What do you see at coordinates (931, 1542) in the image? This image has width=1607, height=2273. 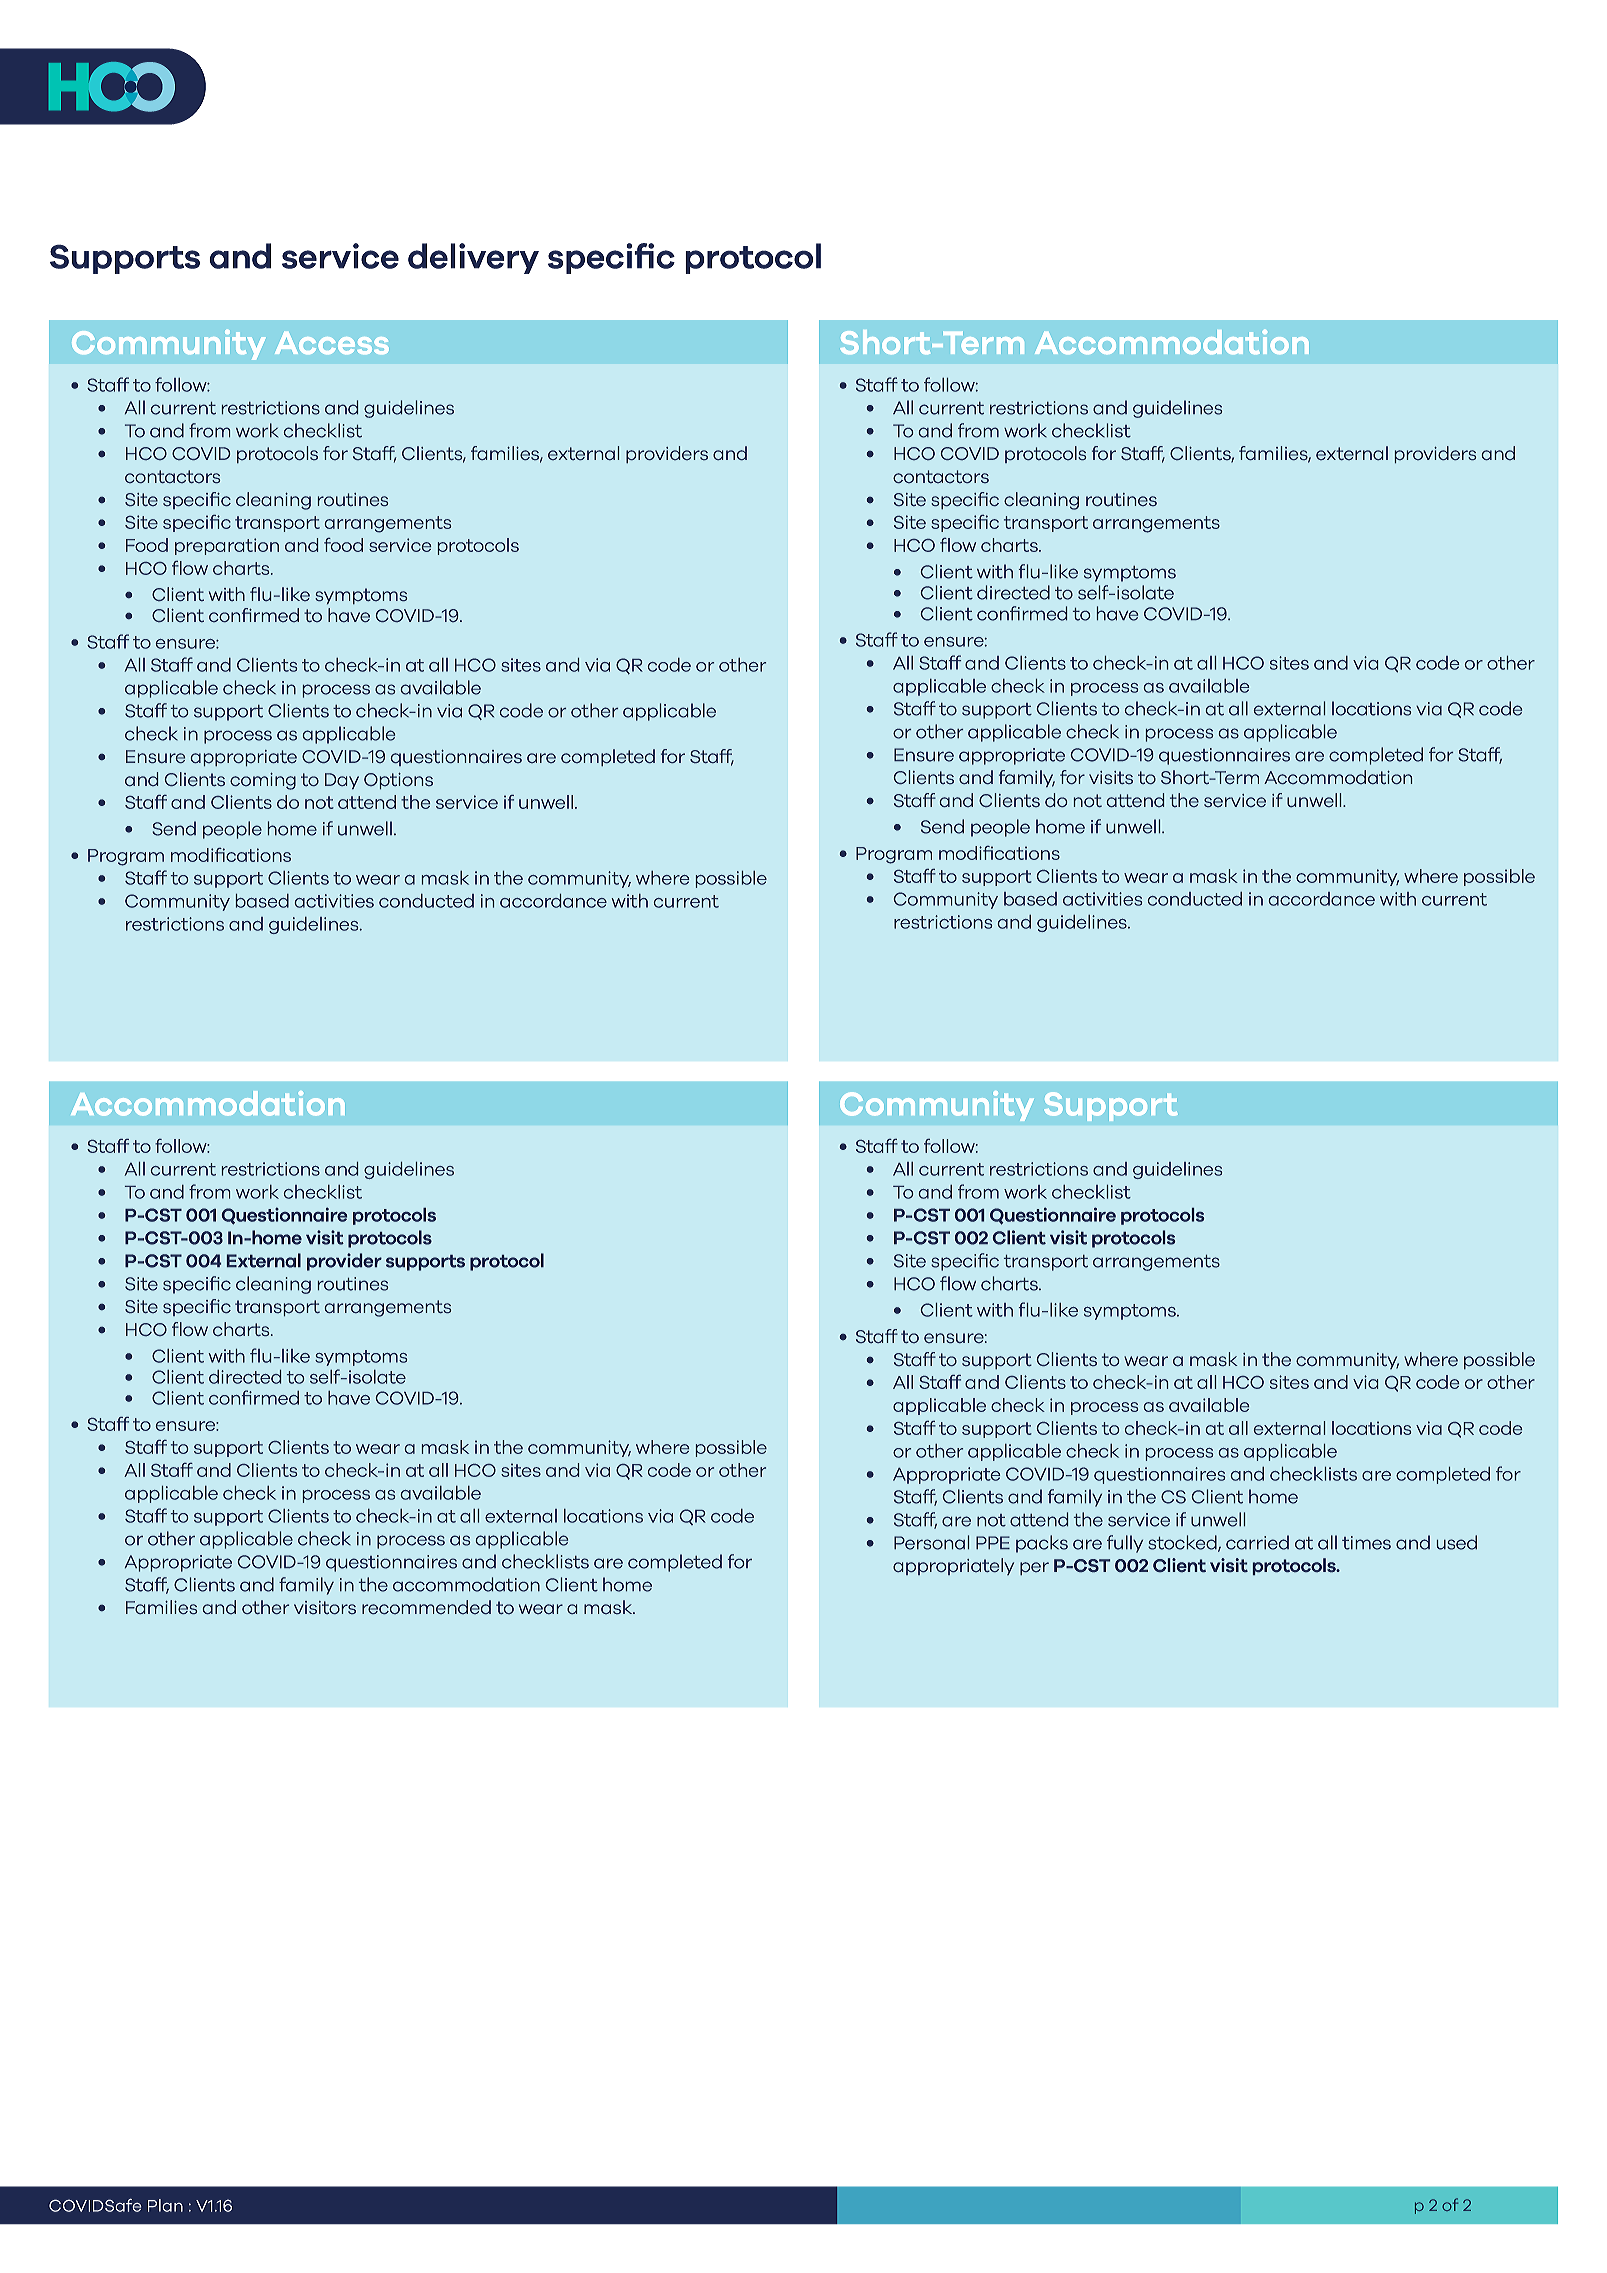 I see `Personal` at bounding box center [931, 1542].
